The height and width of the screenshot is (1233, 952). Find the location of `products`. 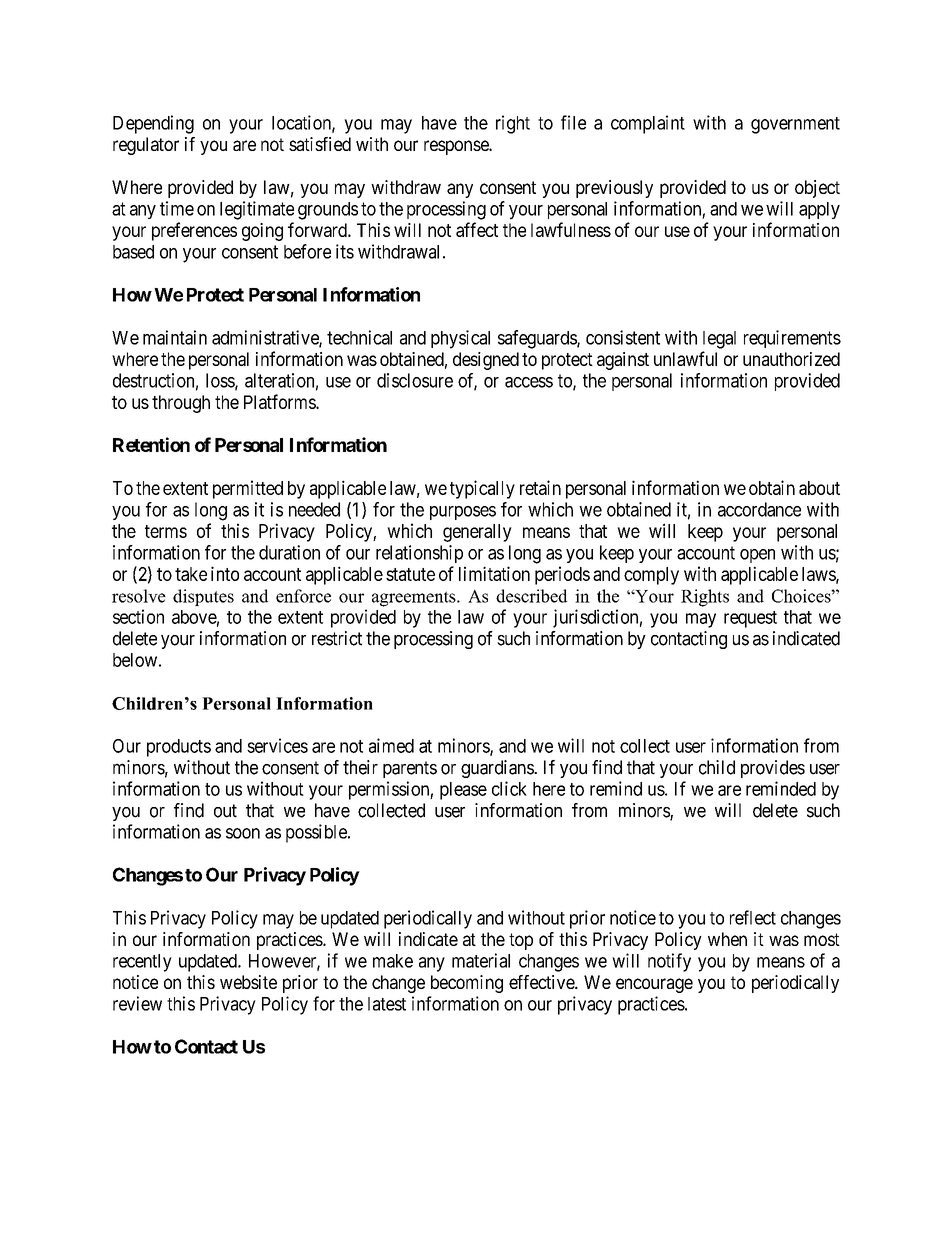

products is located at coordinates (179, 748).
